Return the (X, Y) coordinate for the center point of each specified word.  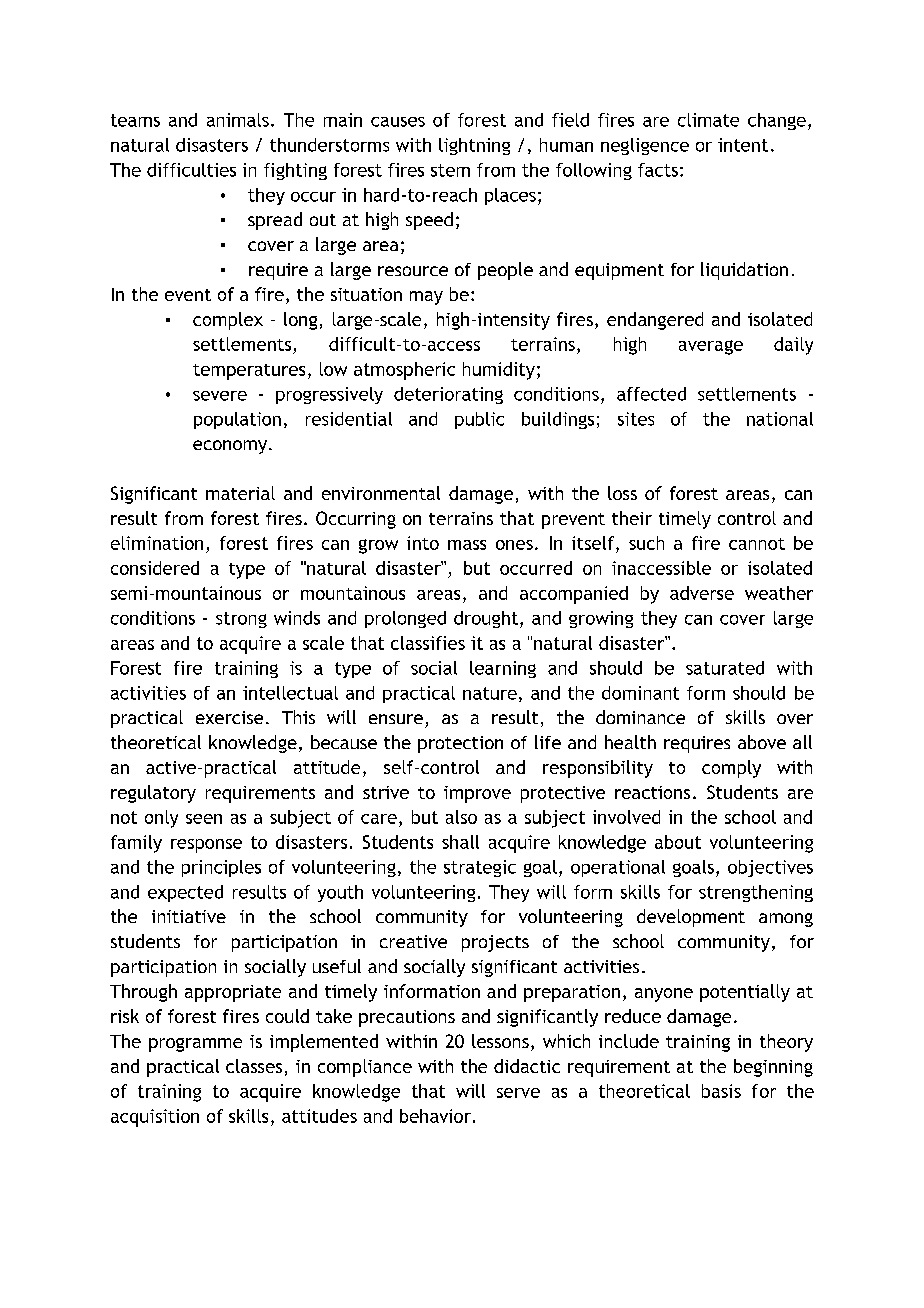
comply (731, 769)
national (780, 419)
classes (254, 1066)
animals (238, 120)
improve (477, 794)
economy (230, 447)
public (479, 420)
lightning (474, 146)
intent (743, 145)
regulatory (153, 794)
